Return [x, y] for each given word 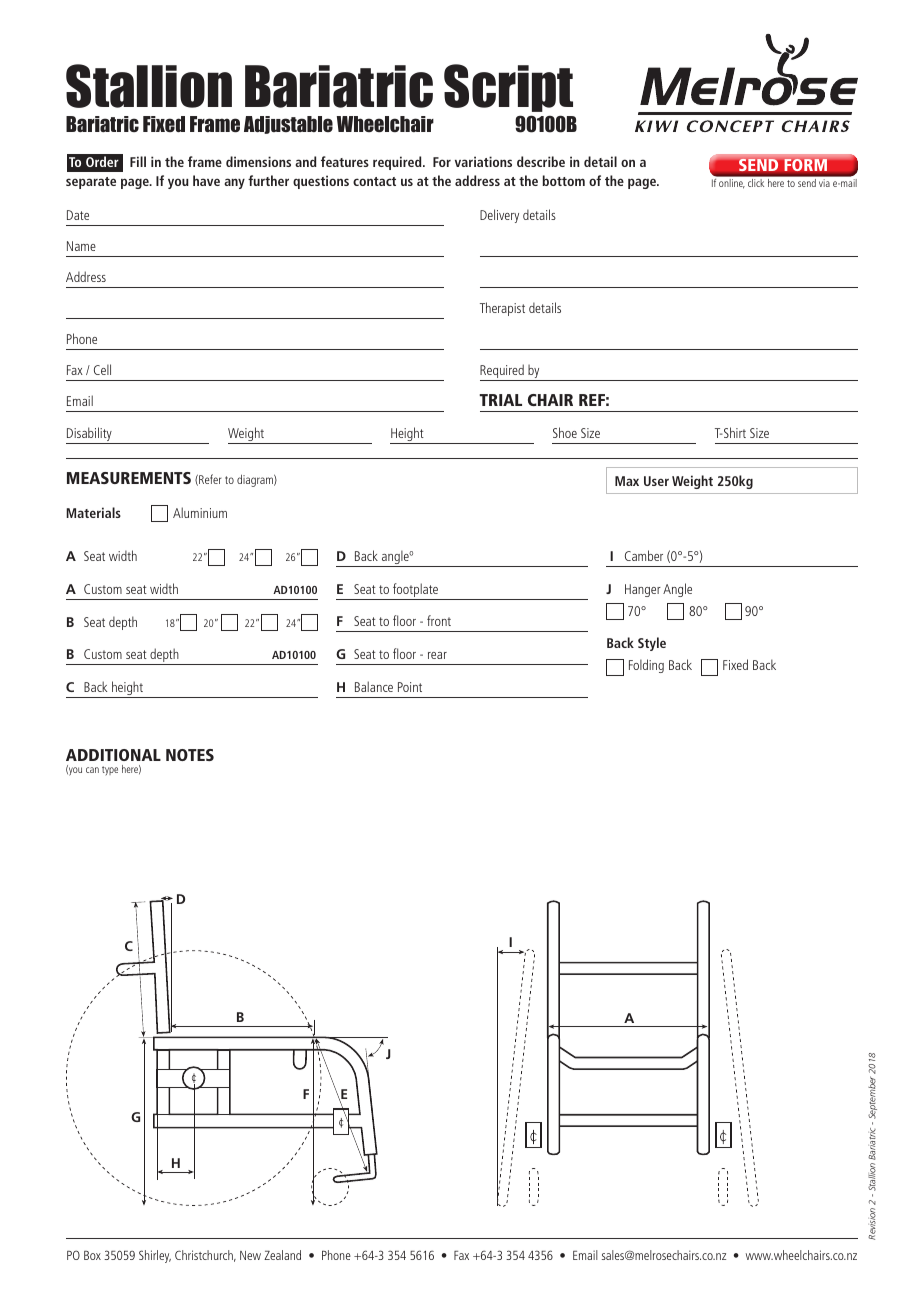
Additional [113, 755]
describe [541, 161]
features [345, 161]
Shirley [155, 1256]
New [250, 1255]
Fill [138, 161]
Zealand [282, 1255]
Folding [646, 666]
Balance [374, 686]
